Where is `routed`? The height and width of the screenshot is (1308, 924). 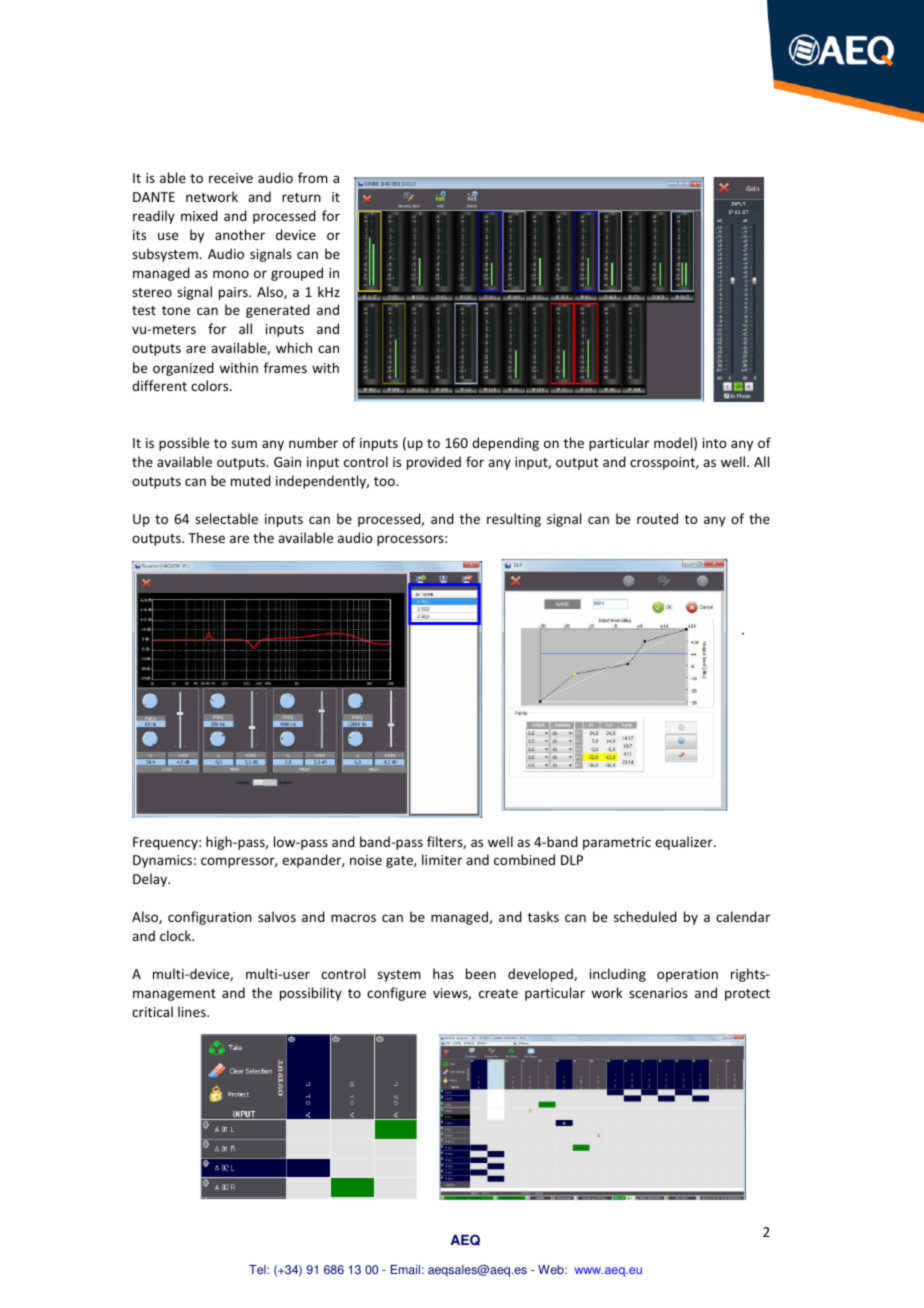 routed is located at coordinates (657, 518).
